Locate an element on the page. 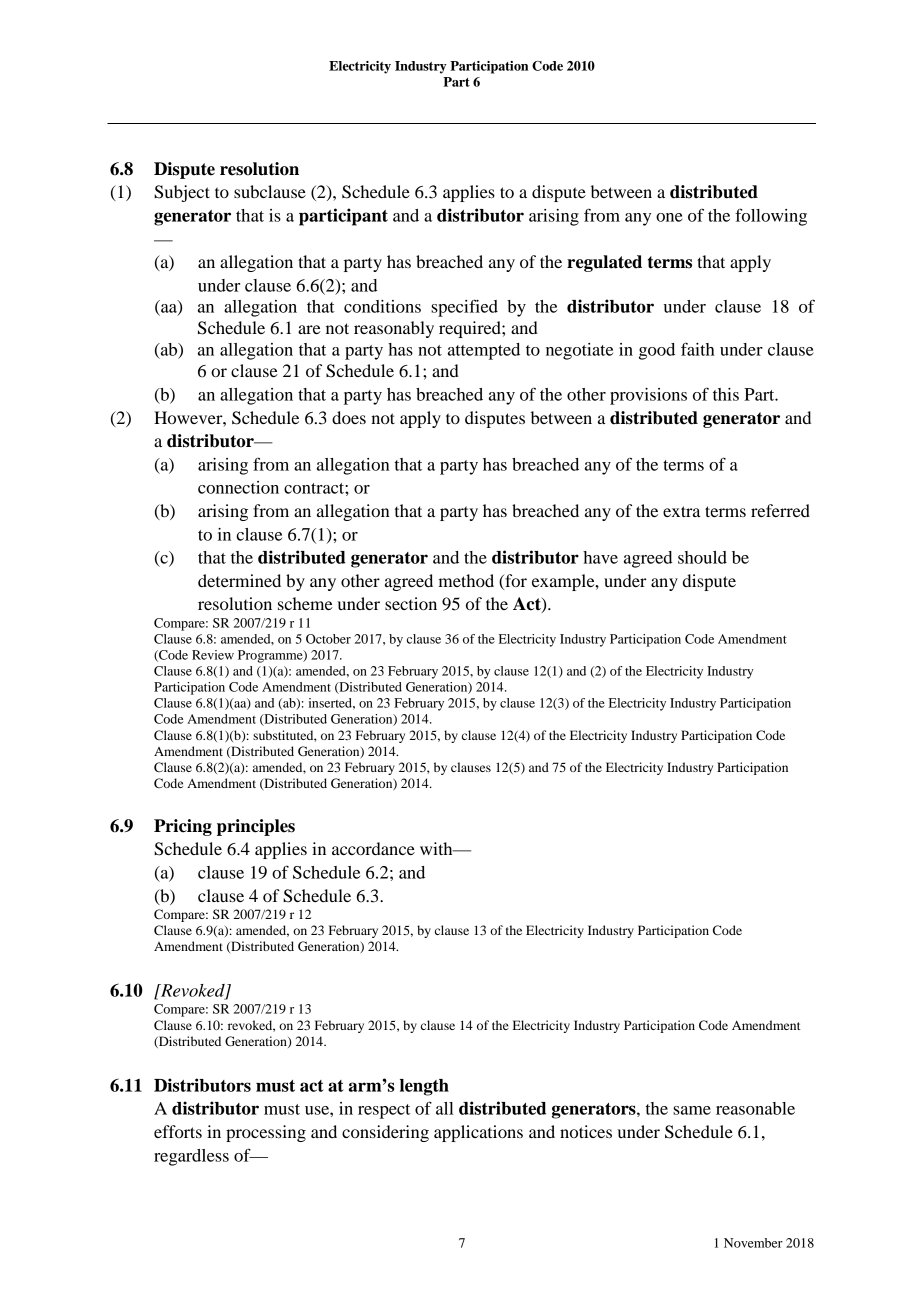 The width and height of the document is (924, 1308). connection is located at coordinates (238, 487).
